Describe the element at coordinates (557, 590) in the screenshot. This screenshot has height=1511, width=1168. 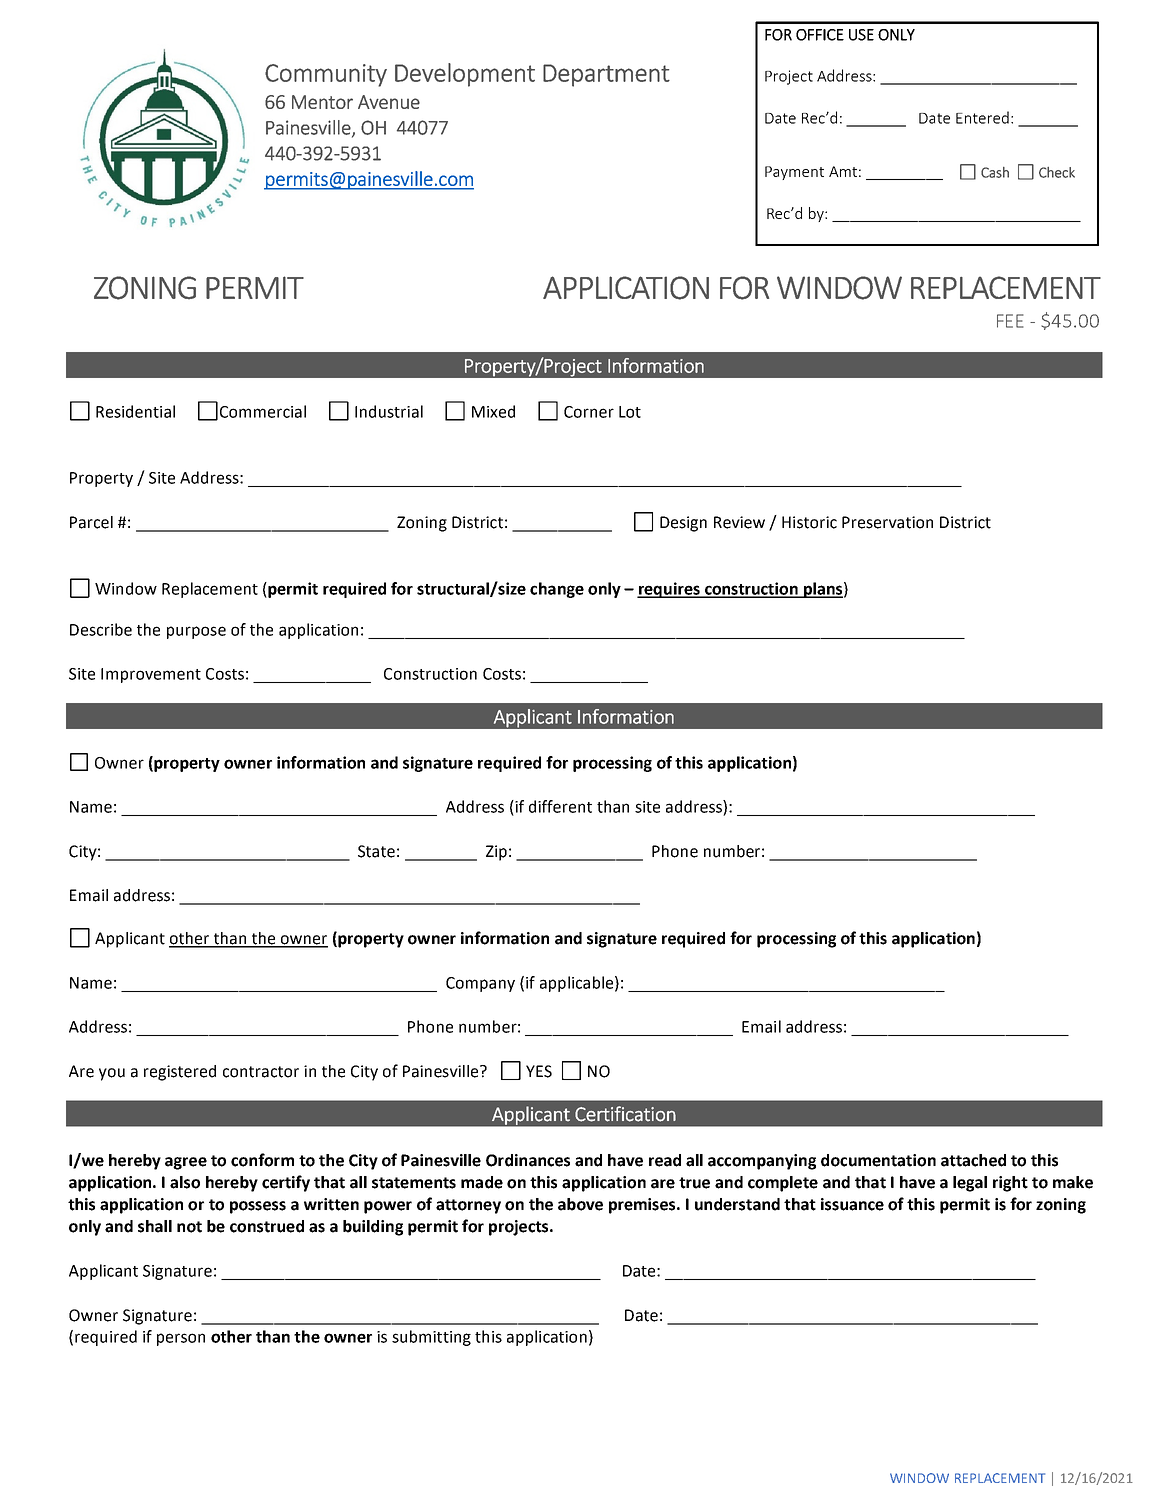
I see `change` at that location.
